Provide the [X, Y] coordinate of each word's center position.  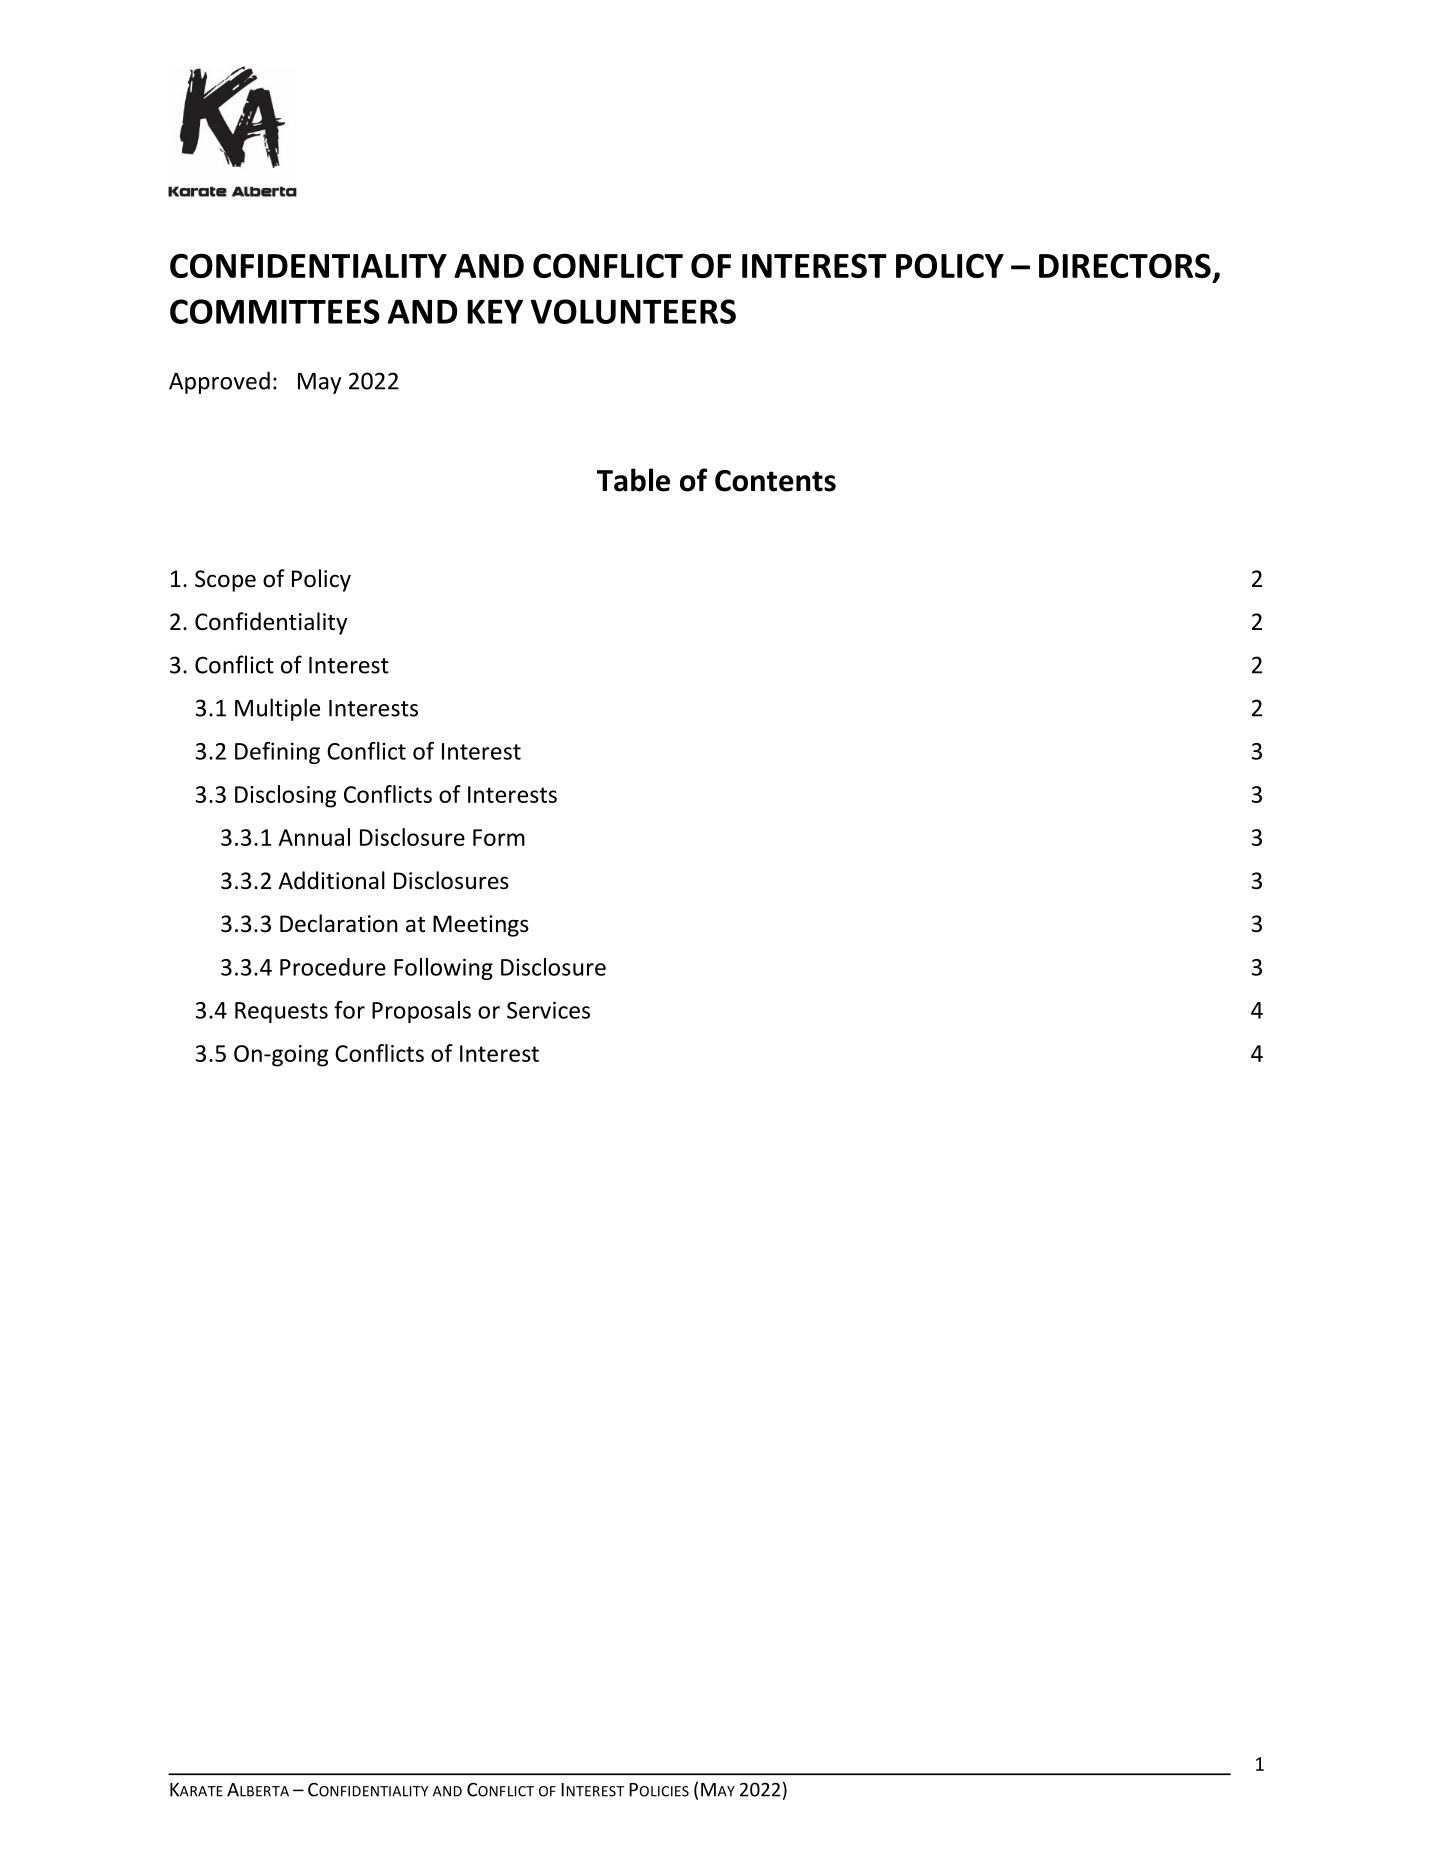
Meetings [481, 926]
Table [633, 480]
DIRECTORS [1125, 265]
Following [443, 969]
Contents [775, 481]
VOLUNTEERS [633, 311]
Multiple [277, 709]
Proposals [421, 1012]
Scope [225, 581]
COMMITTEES [275, 311]
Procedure [333, 967]
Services [548, 1010]
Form [499, 837]
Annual [314, 837]
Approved [219, 382]
